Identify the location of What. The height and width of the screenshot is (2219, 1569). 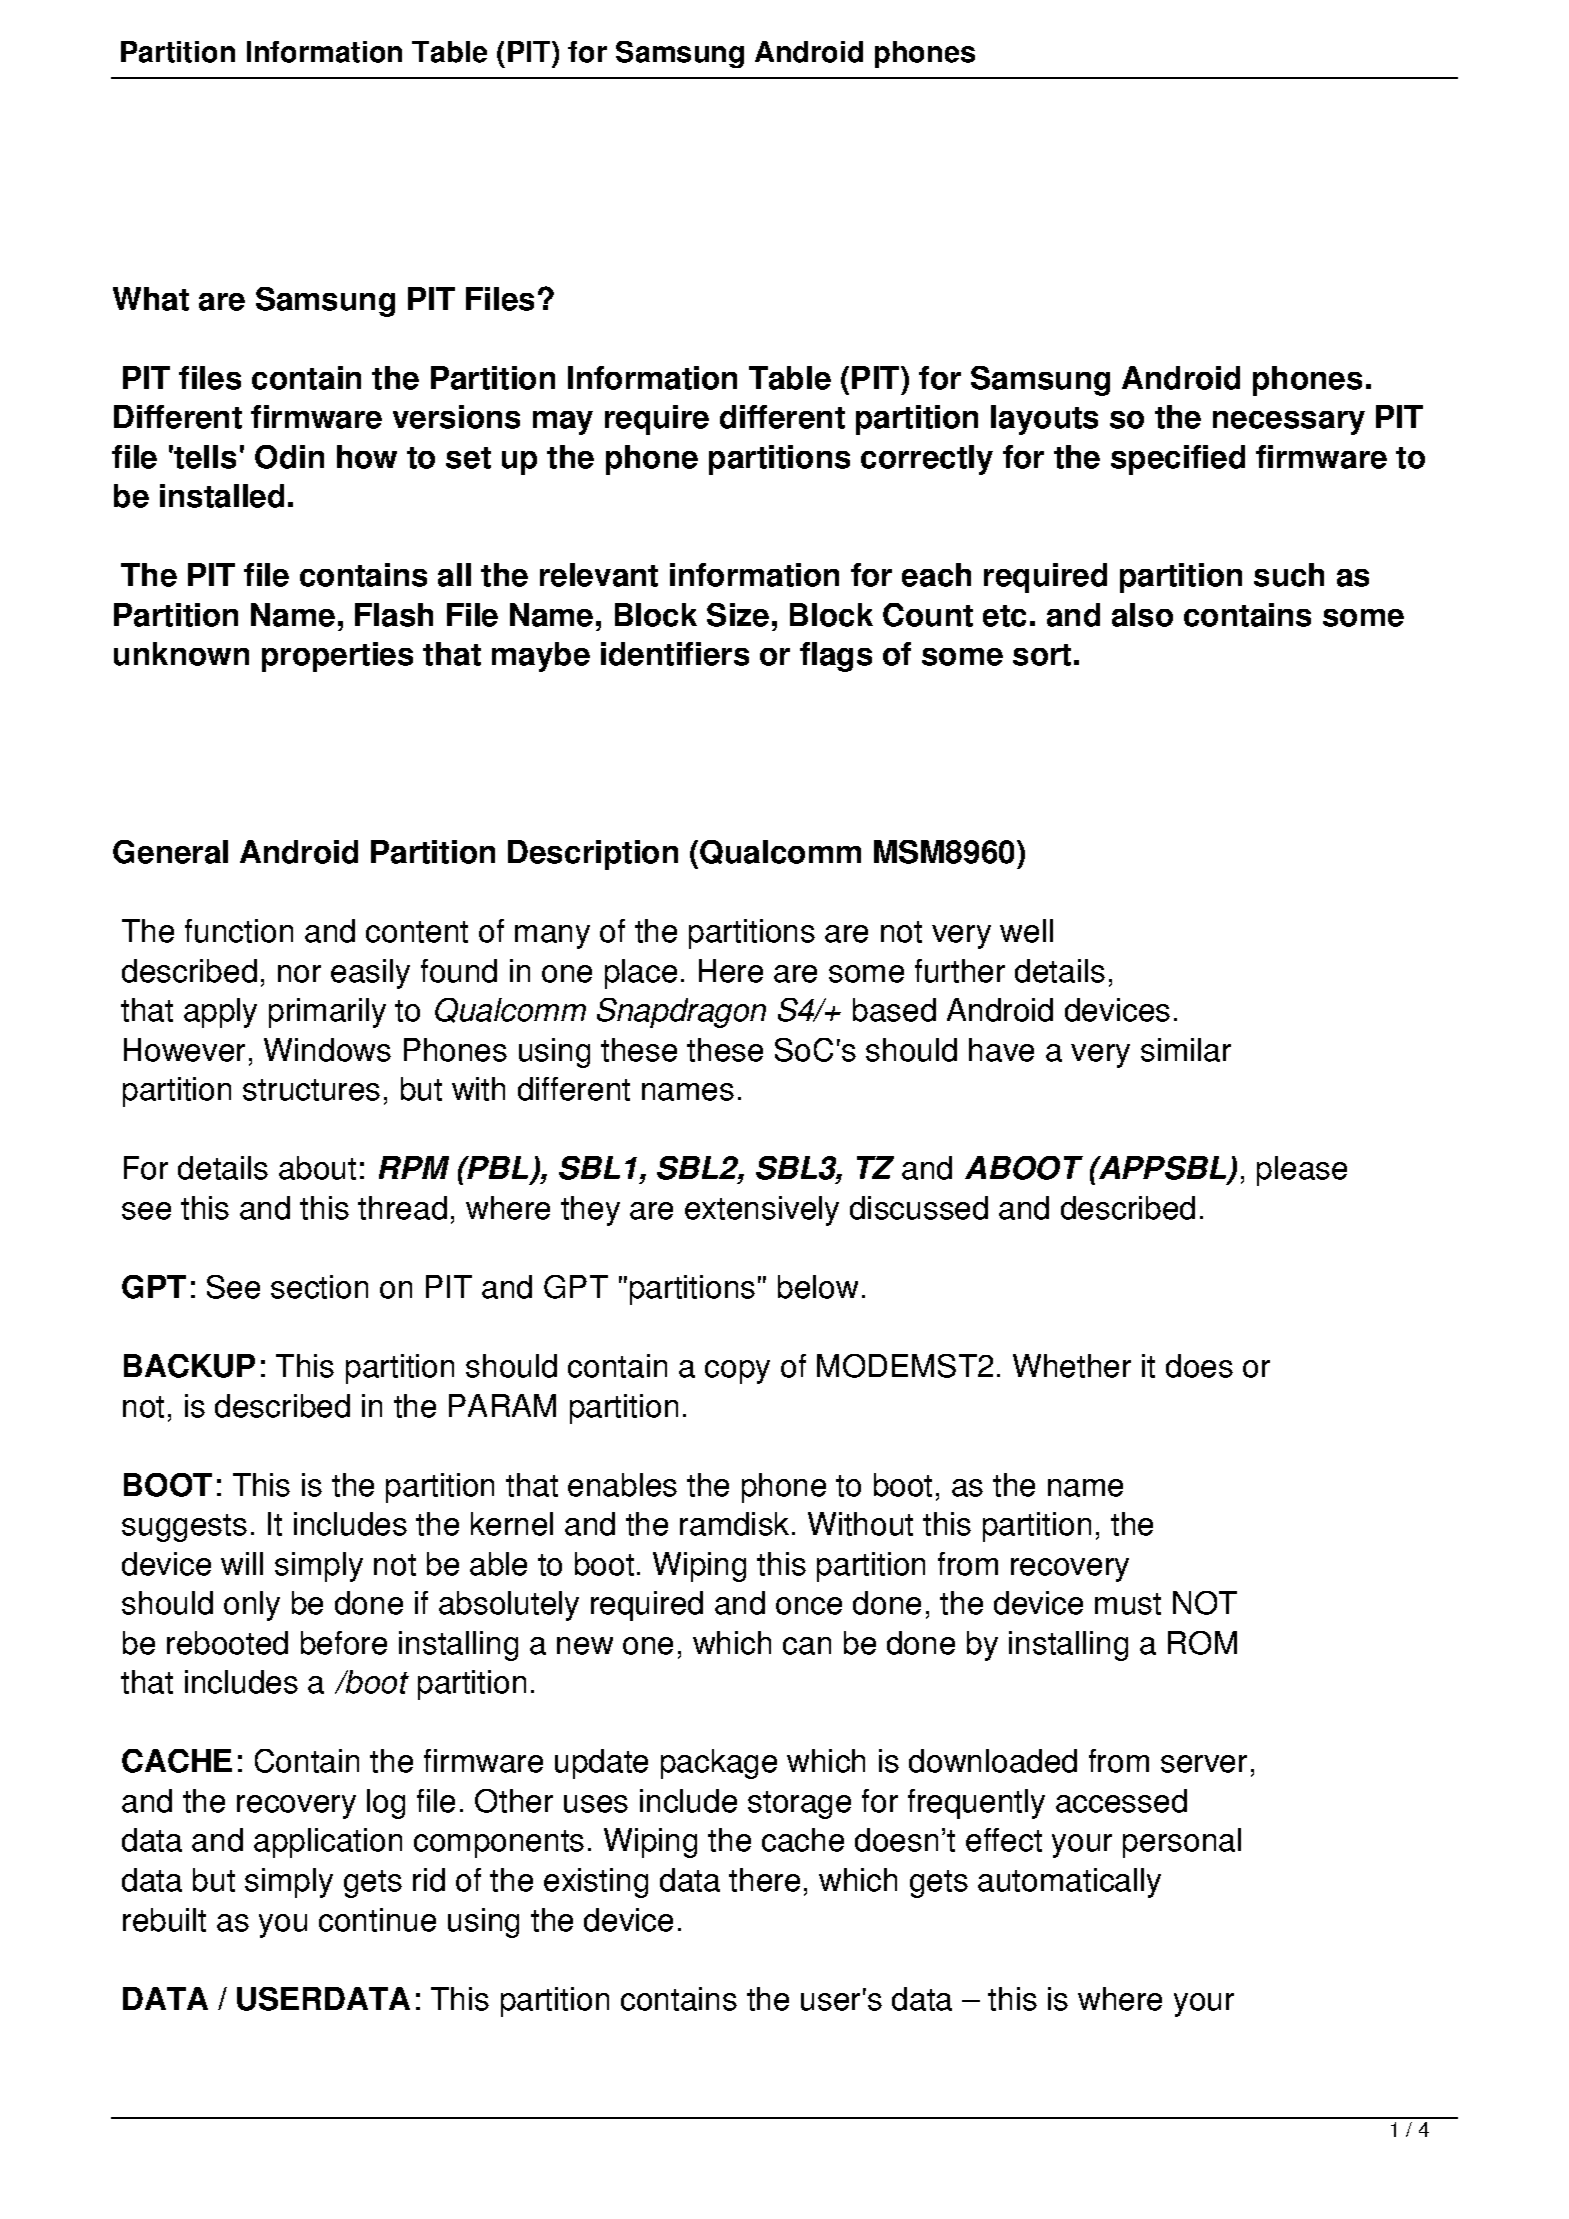
(151, 299).
